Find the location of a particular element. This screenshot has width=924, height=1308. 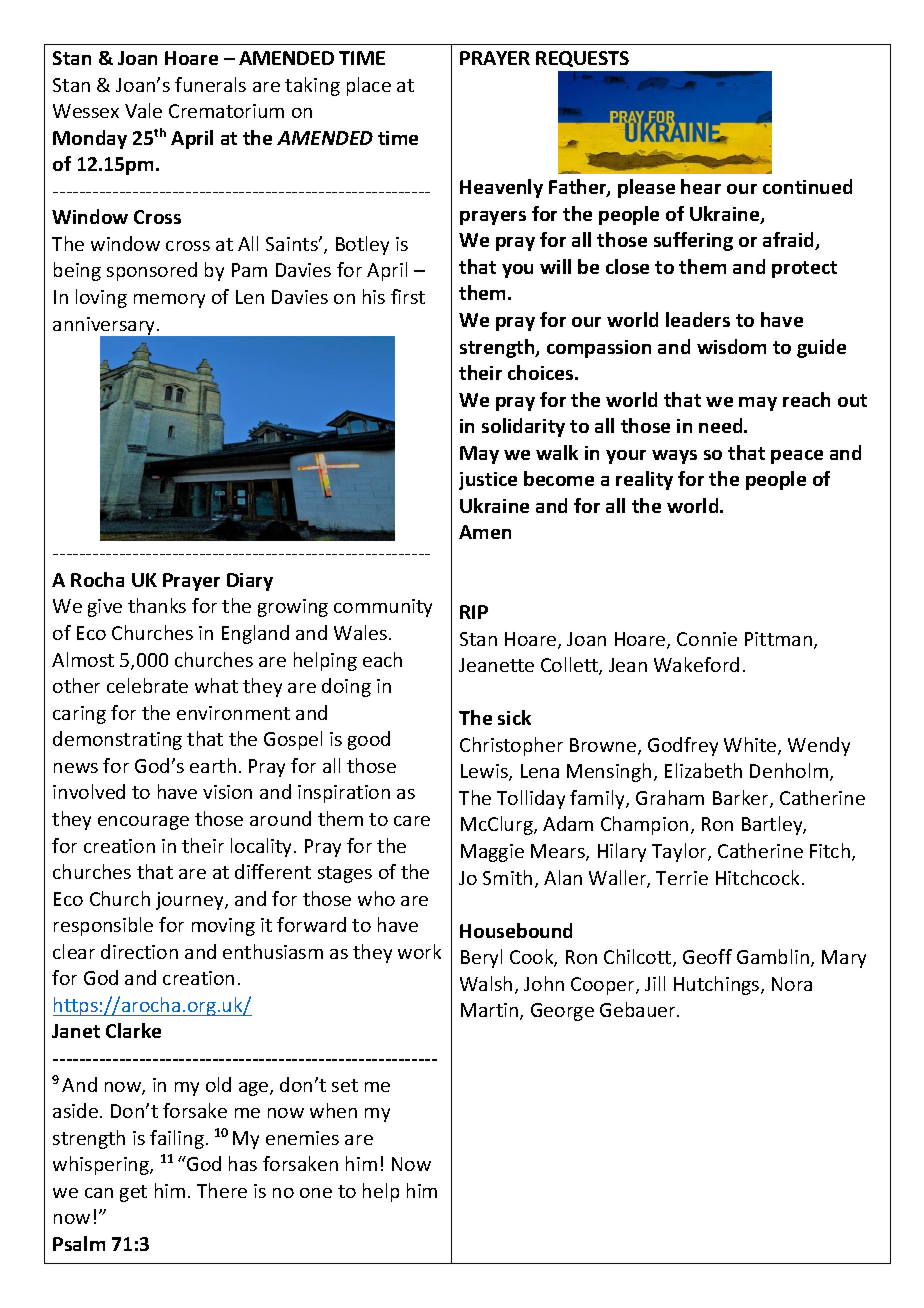

Heavenly is located at coordinates (501, 188).
